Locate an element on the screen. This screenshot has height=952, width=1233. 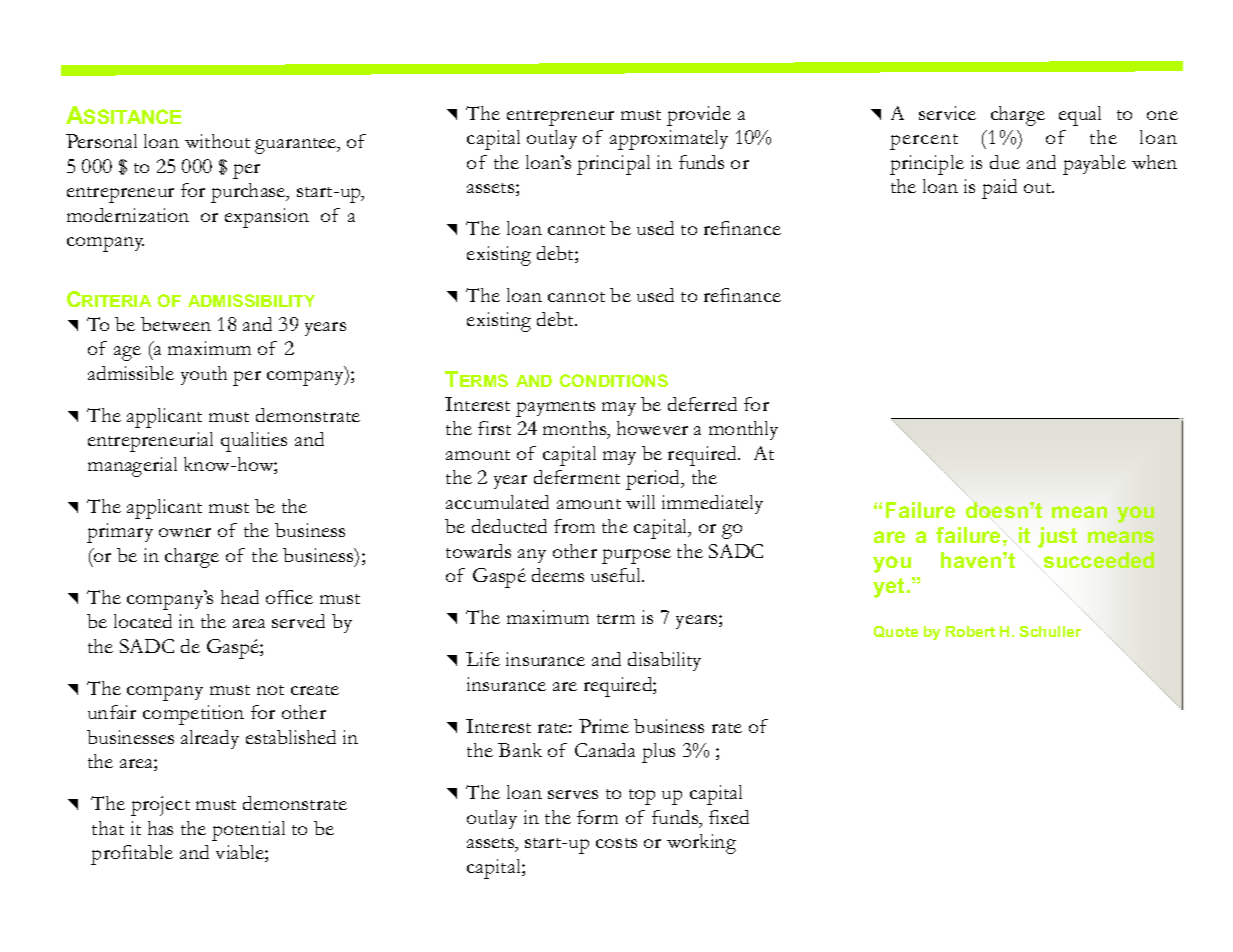
managerial is located at coordinates (132, 467).
